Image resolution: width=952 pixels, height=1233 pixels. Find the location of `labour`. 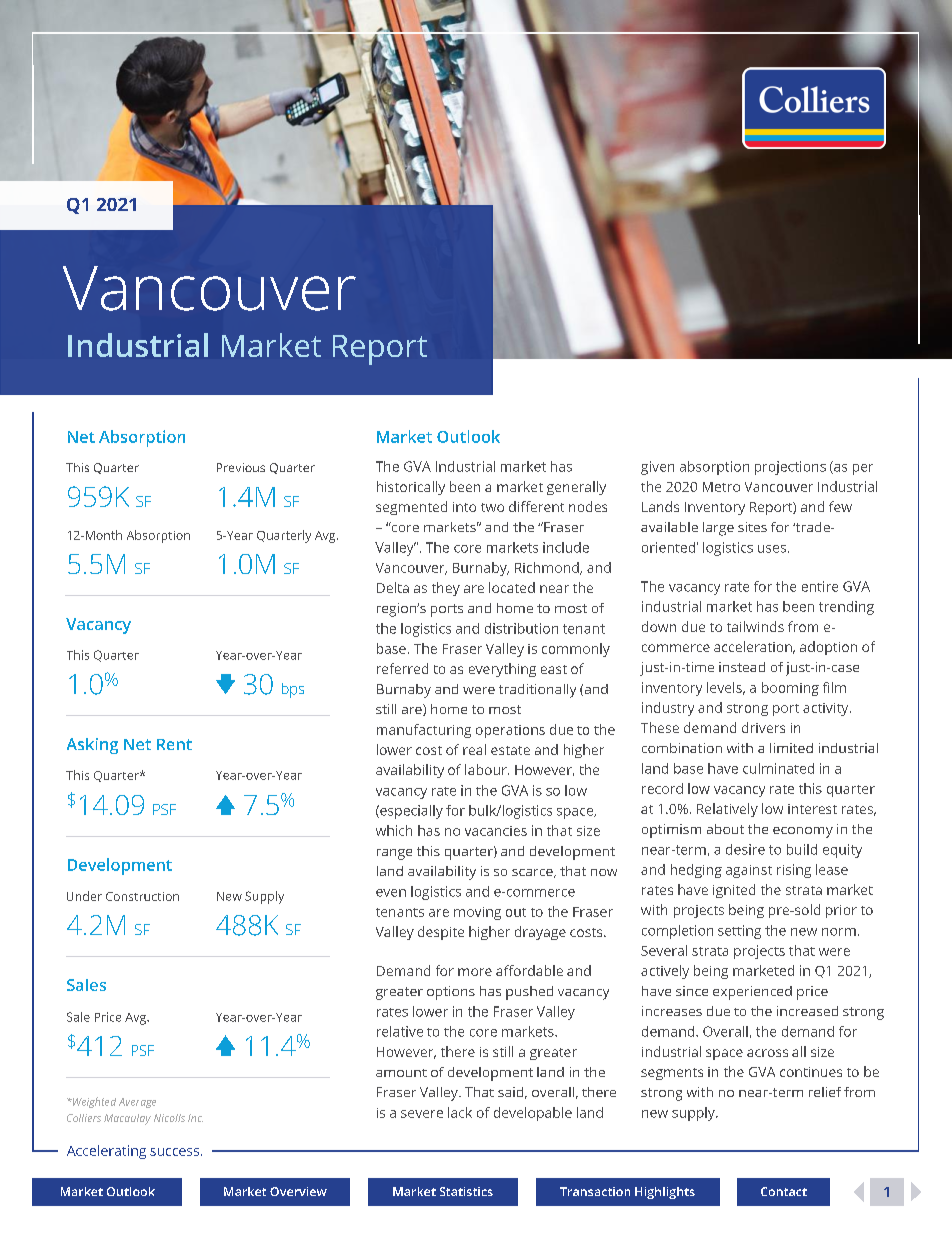

labour is located at coordinates (487, 769).
